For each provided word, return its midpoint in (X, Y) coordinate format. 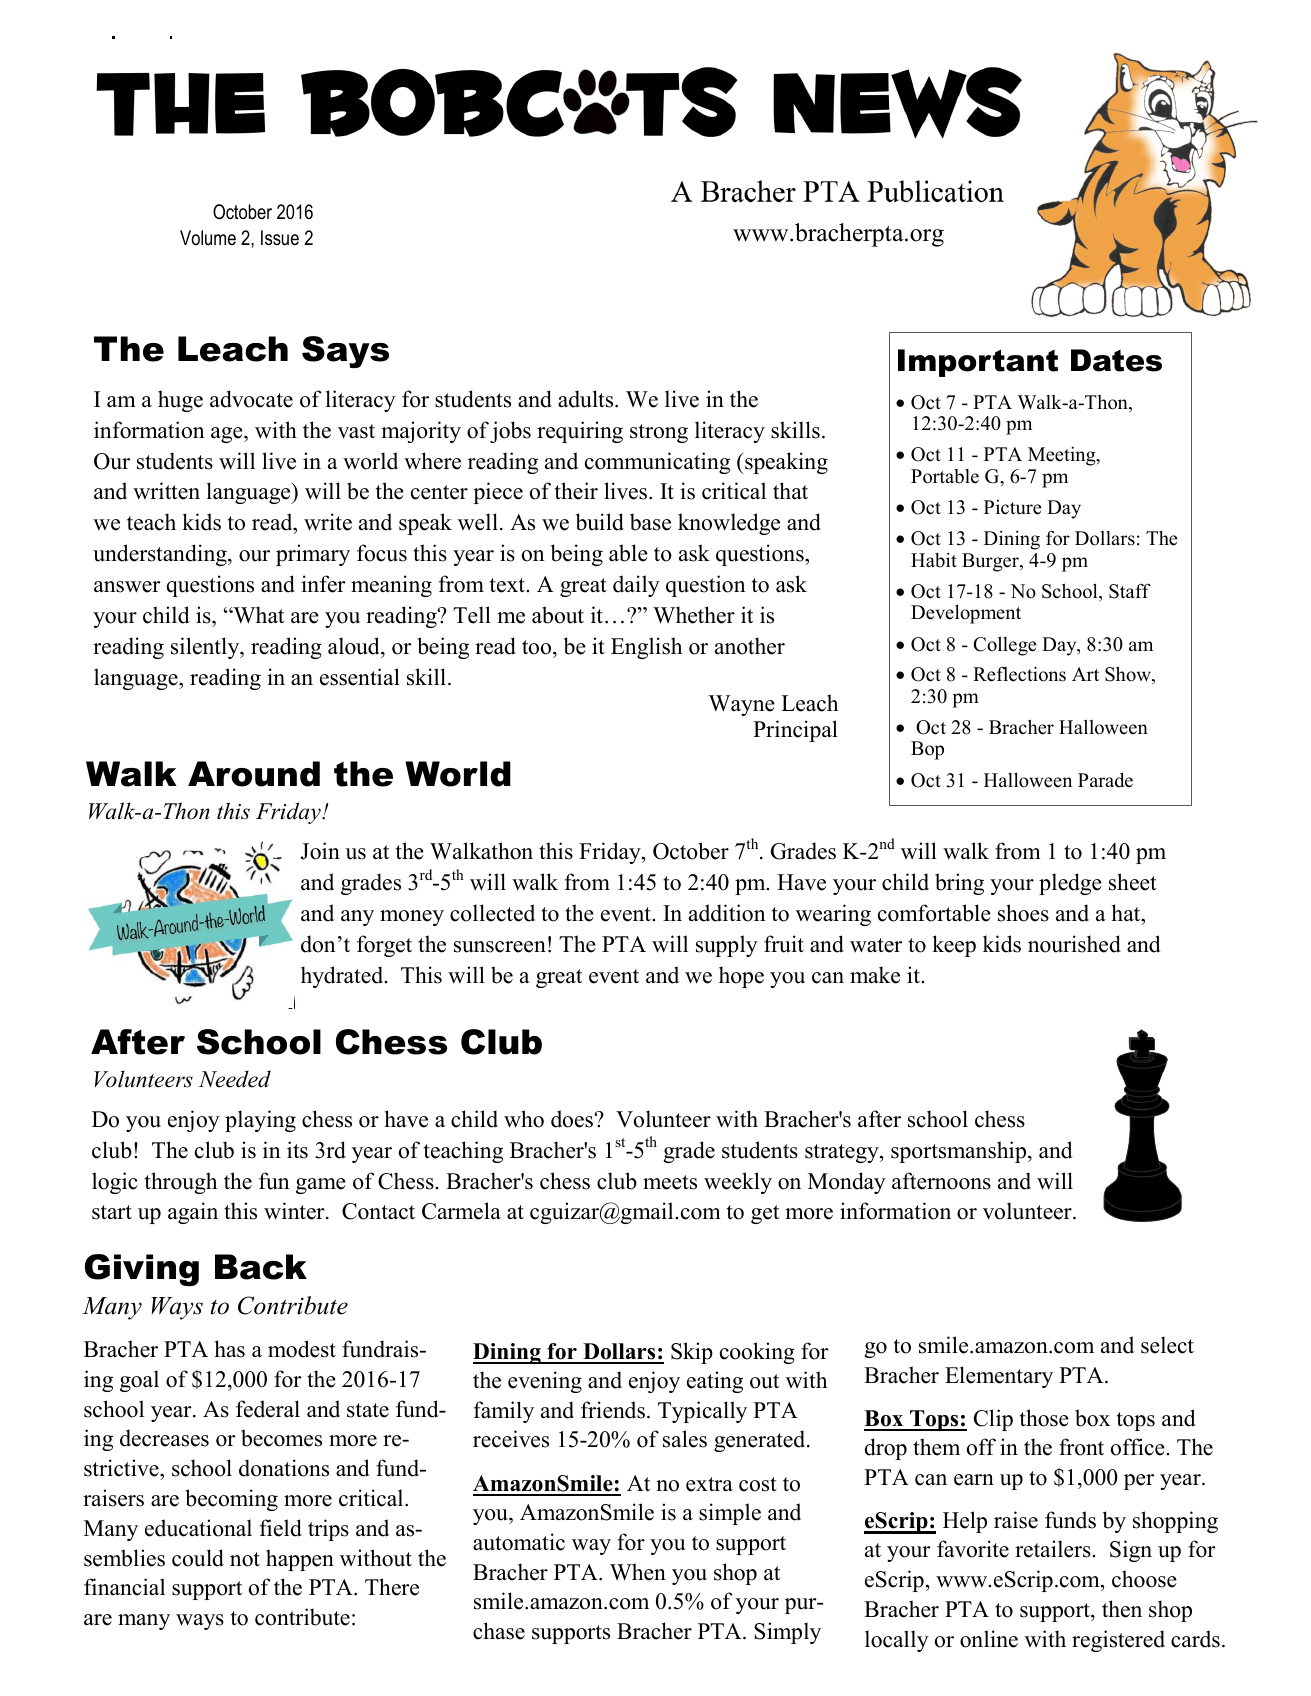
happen (300, 1560)
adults (587, 399)
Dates (1116, 360)
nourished (1074, 944)
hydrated (343, 977)
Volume (208, 238)
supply (727, 946)
